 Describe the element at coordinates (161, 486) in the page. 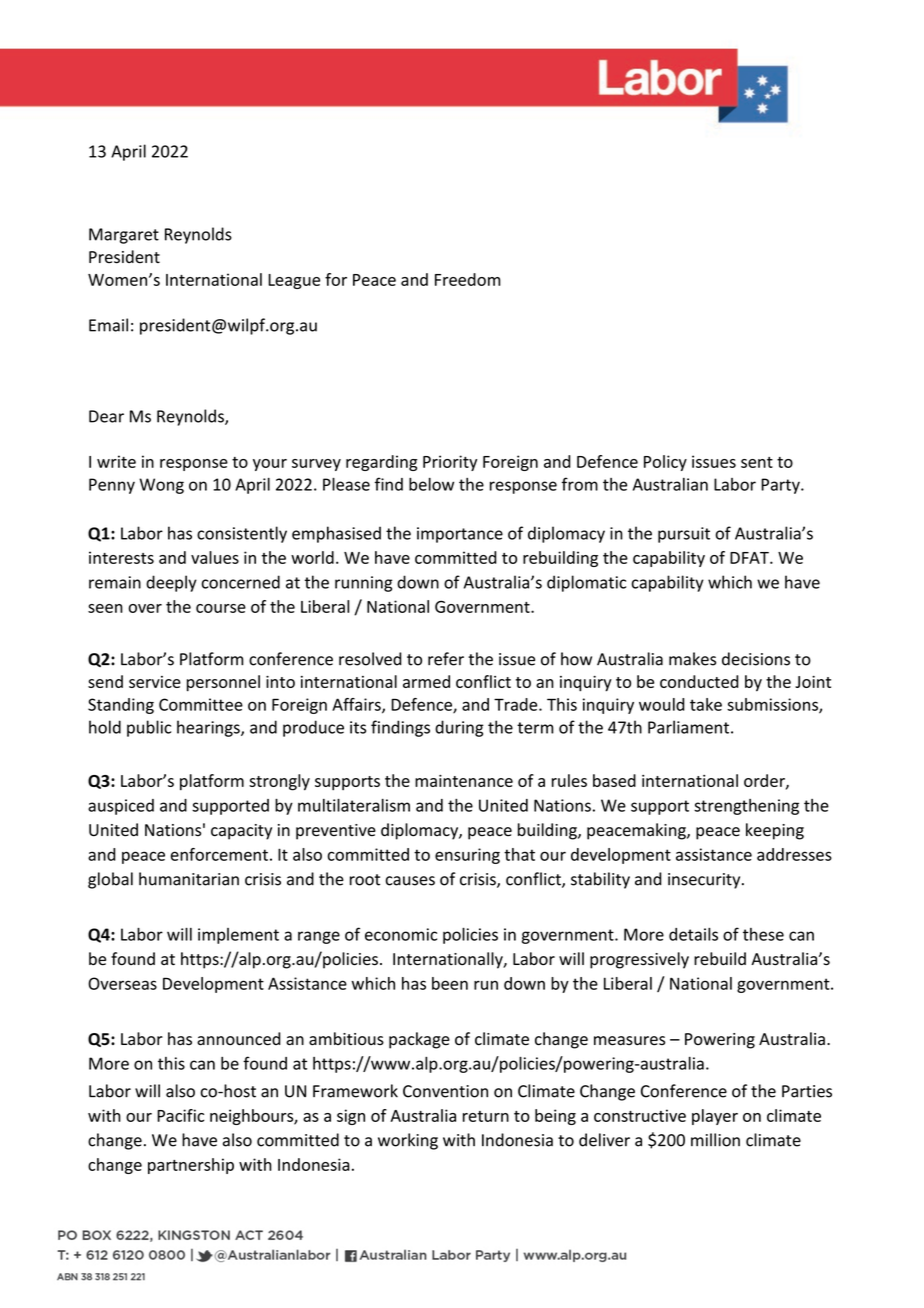

I see `Wong` at that location.
